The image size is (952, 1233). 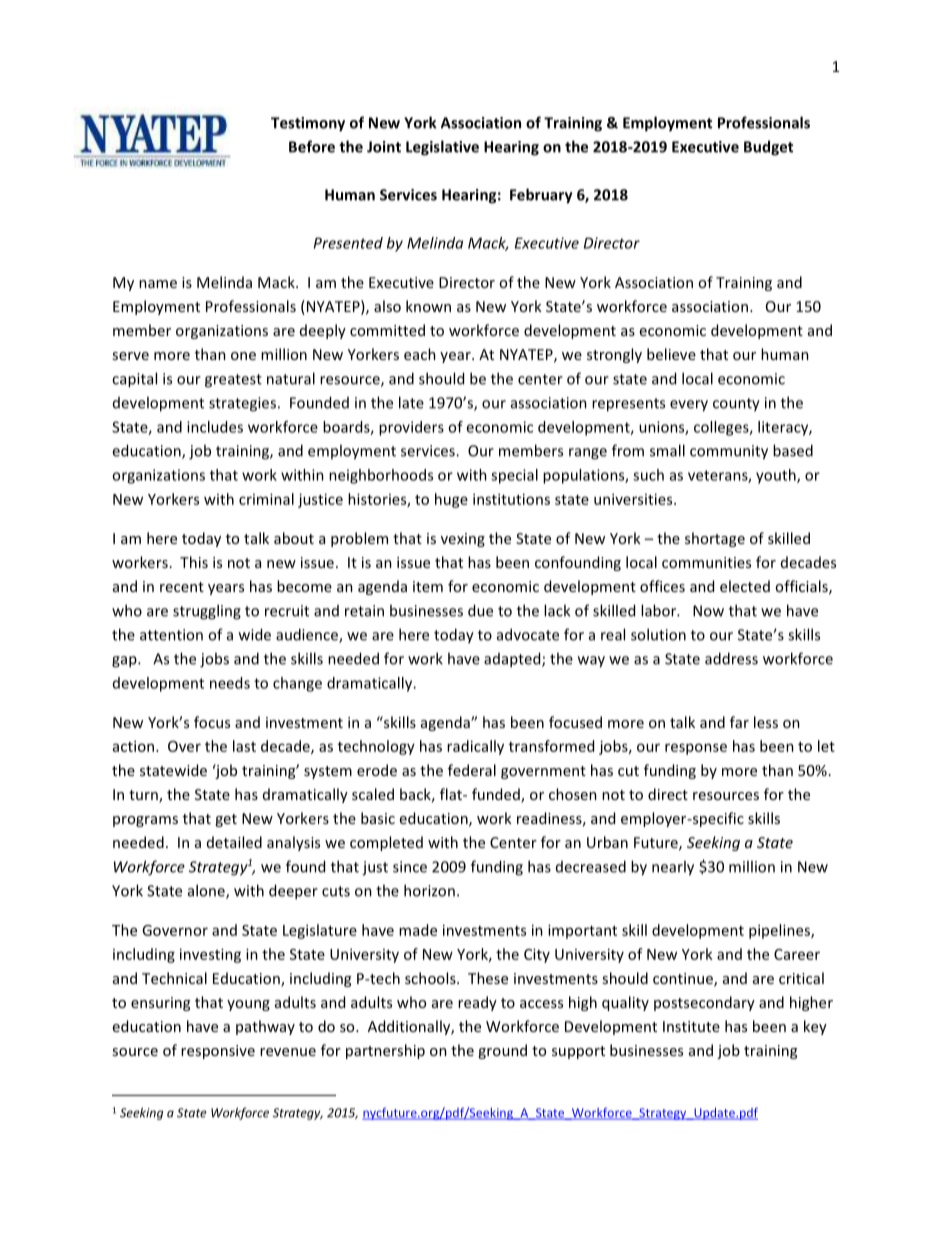 What do you see at coordinates (768, 148) in the screenshot?
I see `Budget` at bounding box center [768, 148].
